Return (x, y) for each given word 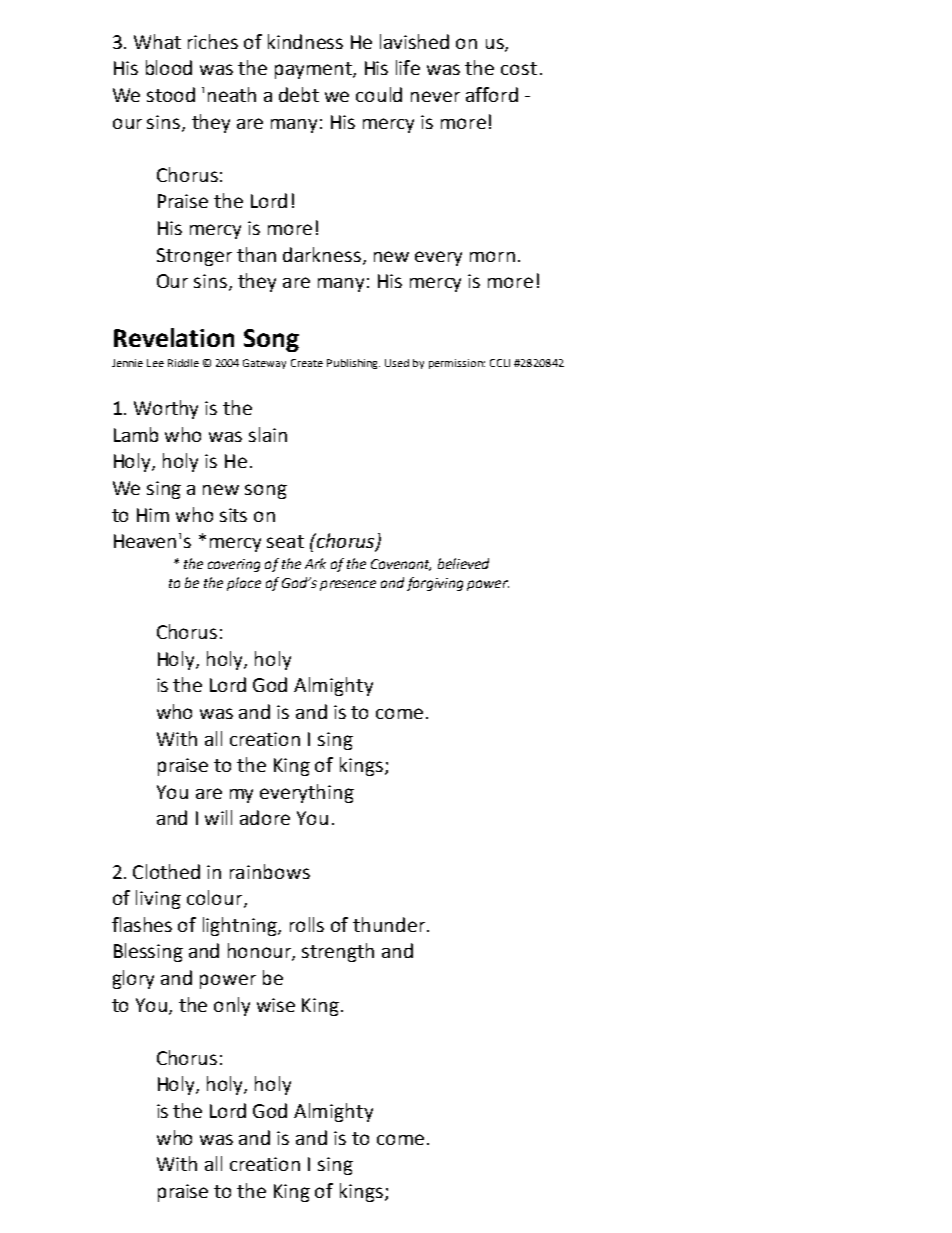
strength (338, 952)
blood (169, 67)
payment (314, 70)
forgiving (435, 584)
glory (133, 979)
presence (348, 585)
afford (492, 94)
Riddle (183, 363)
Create (307, 363)
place (244, 584)
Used (397, 363)
